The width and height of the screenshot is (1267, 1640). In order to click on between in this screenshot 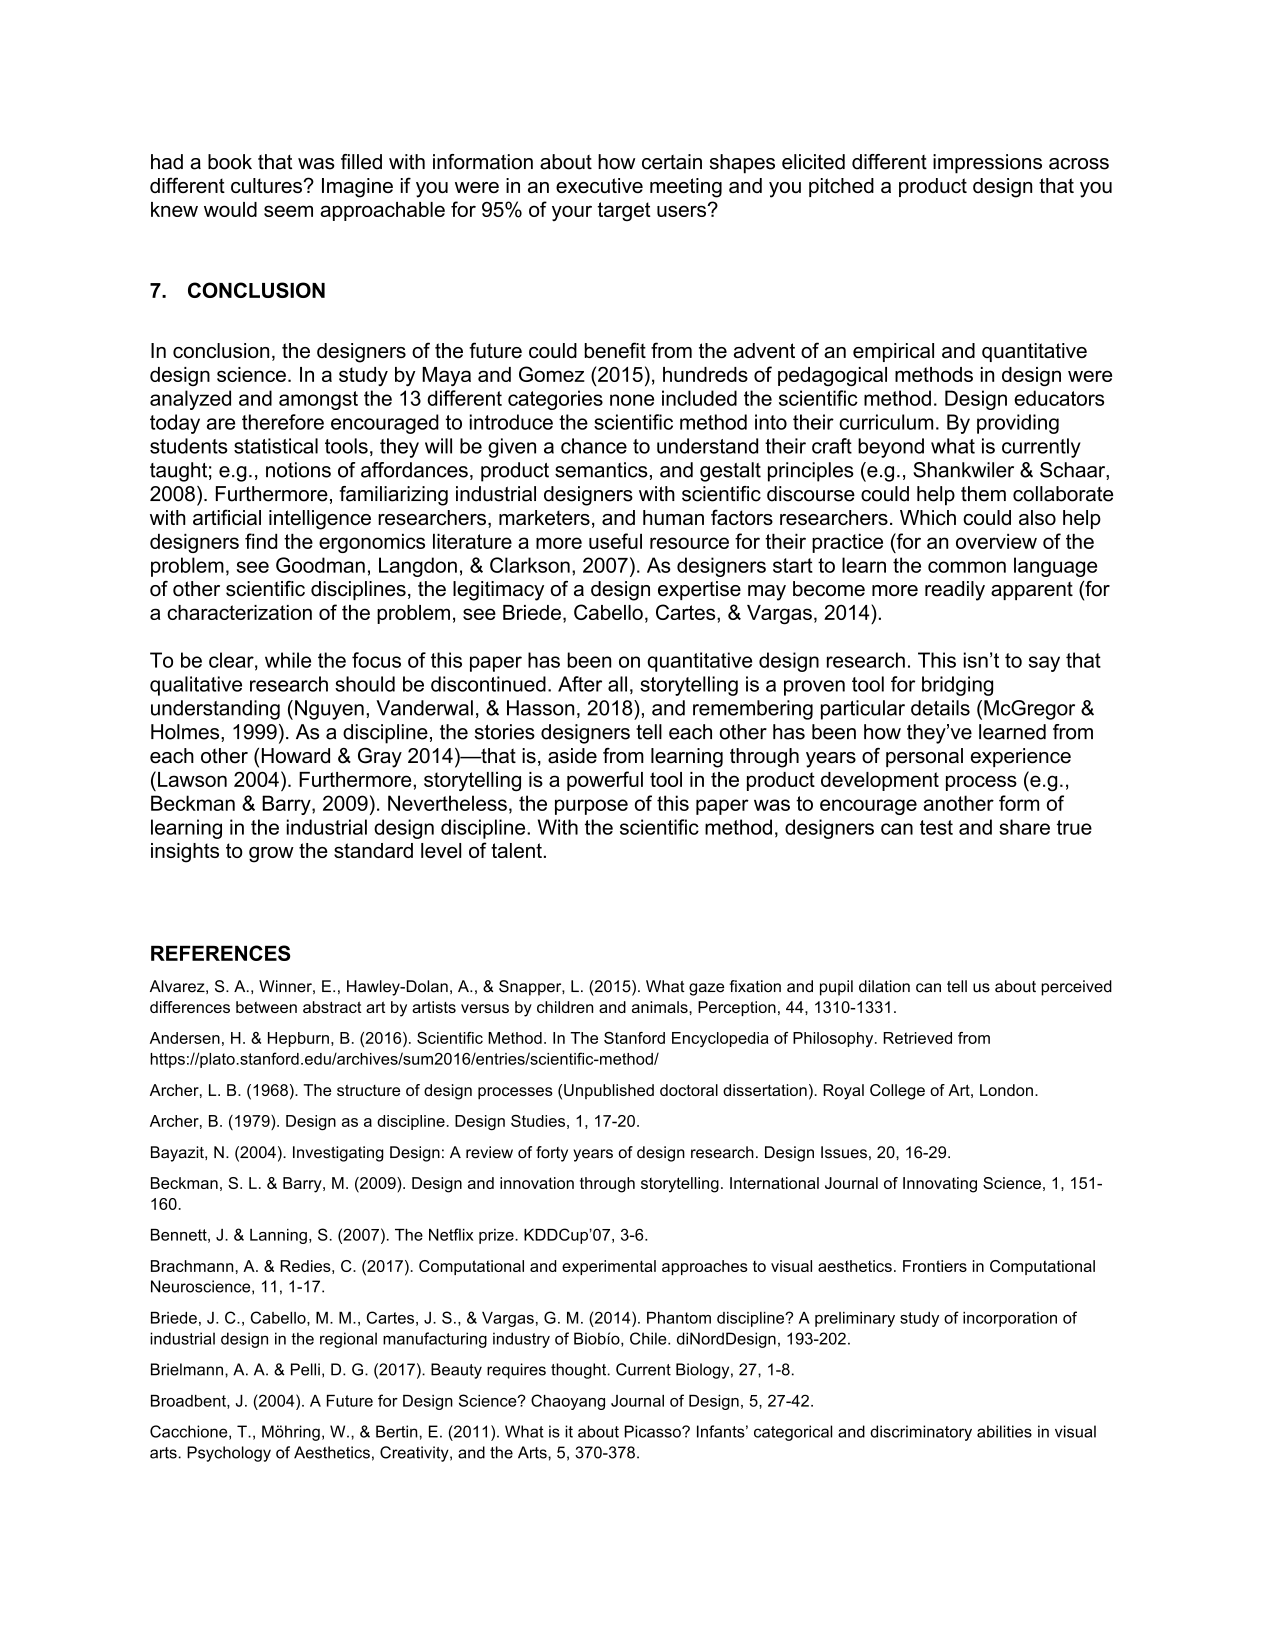, I will do `click(266, 1007)`.
